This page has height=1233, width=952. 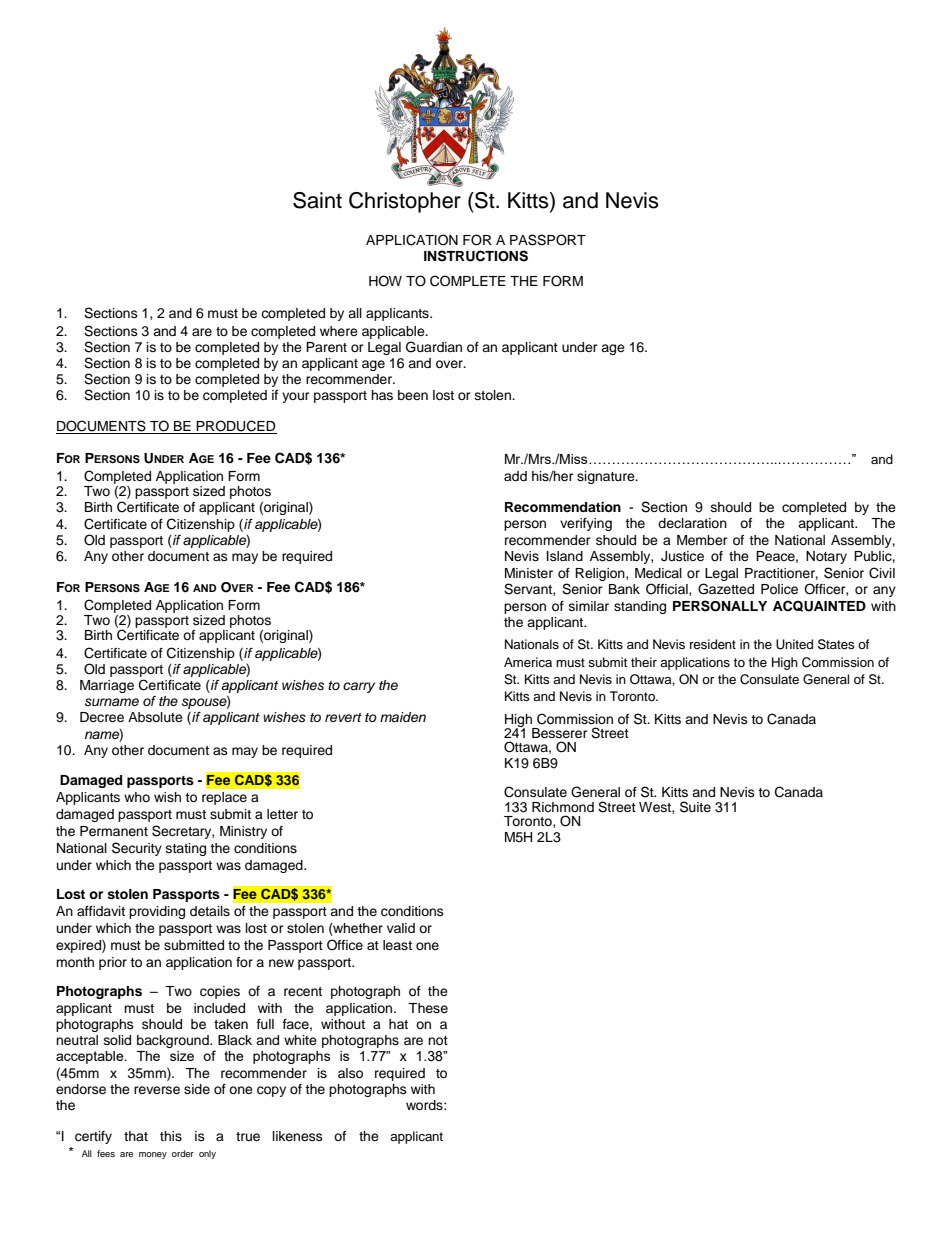 What do you see at coordinates (107, 686) in the page?
I see `Marriage` at bounding box center [107, 686].
